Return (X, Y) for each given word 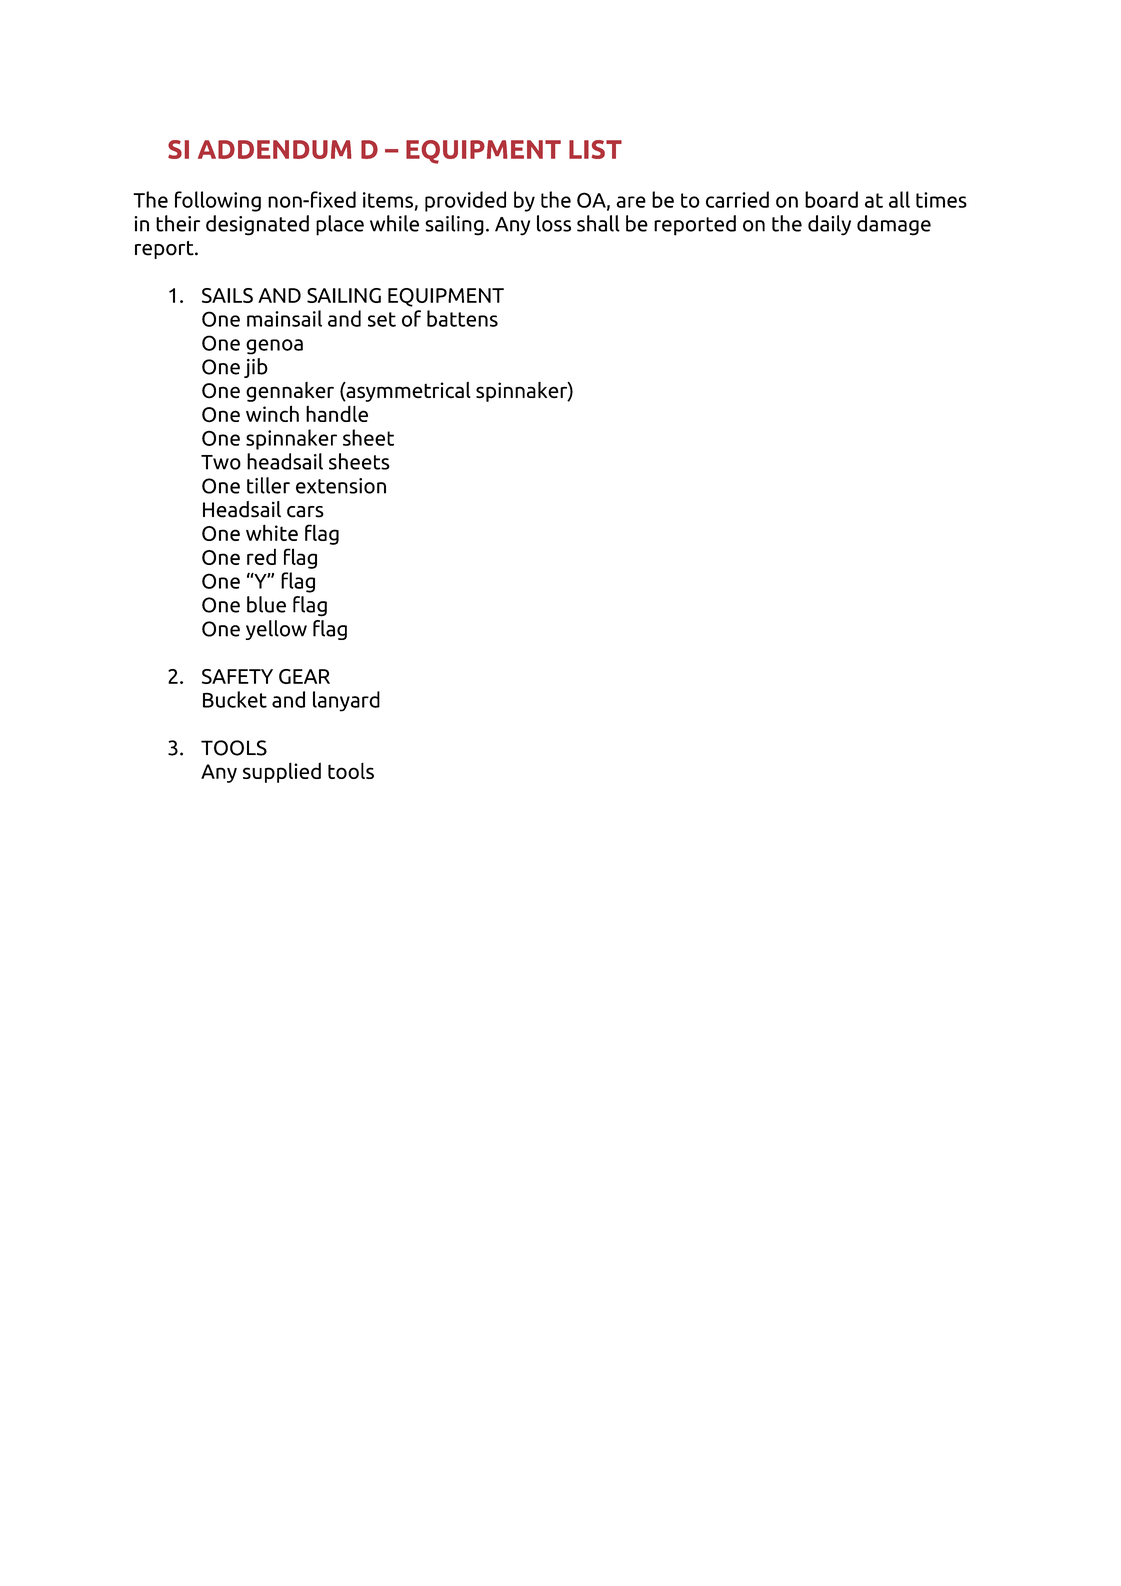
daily (829, 225)
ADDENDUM (274, 149)
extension (341, 486)
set (382, 319)
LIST (595, 149)
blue (266, 604)
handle (337, 413)
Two (221, 462)
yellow (276, 630)
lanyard (346, 701)
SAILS (227, 295)
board (831, 199)
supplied (282, 772)
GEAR (304, 676)
